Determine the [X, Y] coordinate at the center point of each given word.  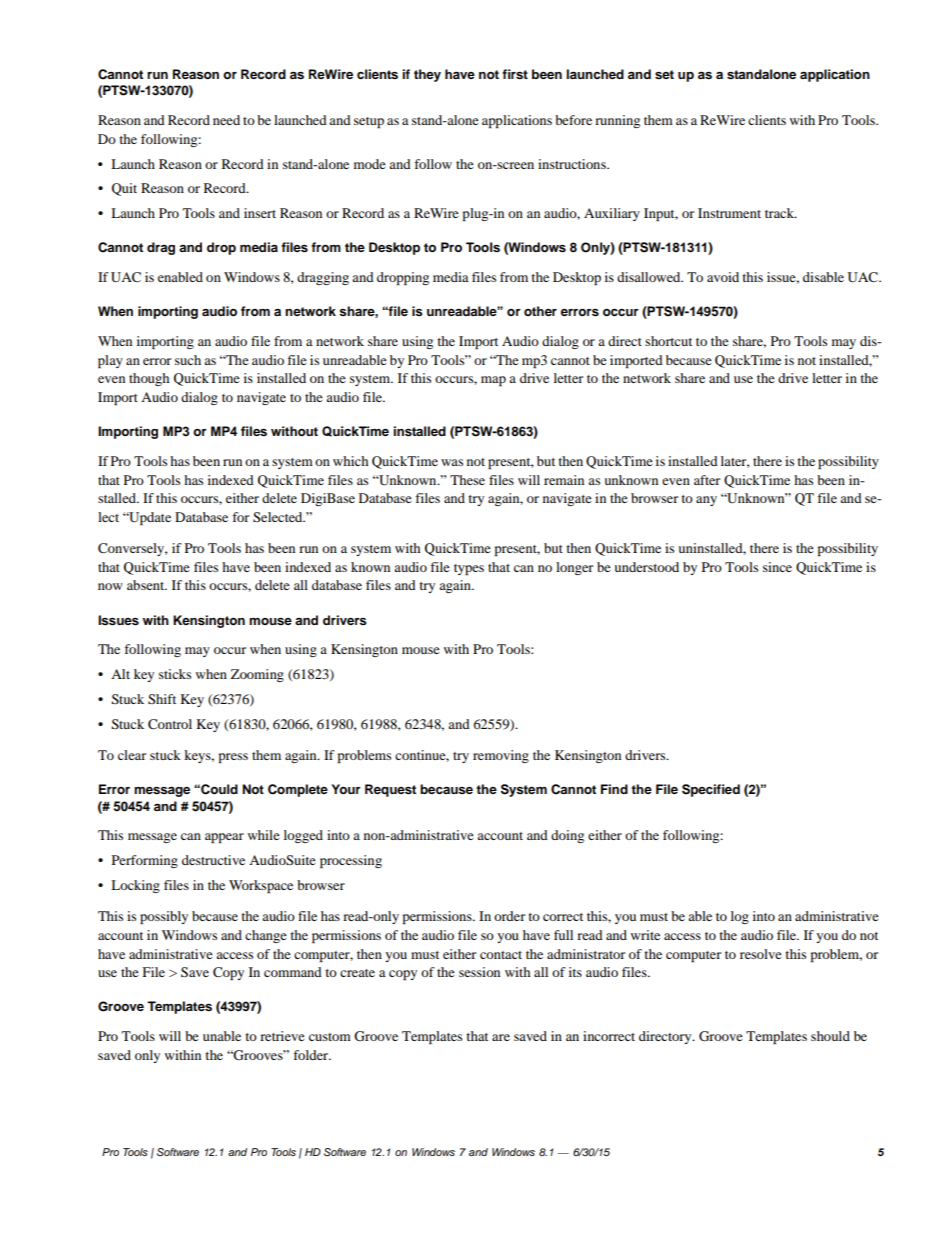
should [830, 1036]
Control [170, 724]
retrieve [282, 1036]
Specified [711, 790]
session [479, 972]
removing [501, 756]
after [707, 480]
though [149, 379]
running [617, 121]
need [226, 120]
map [493, 381]
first [515, 74]
